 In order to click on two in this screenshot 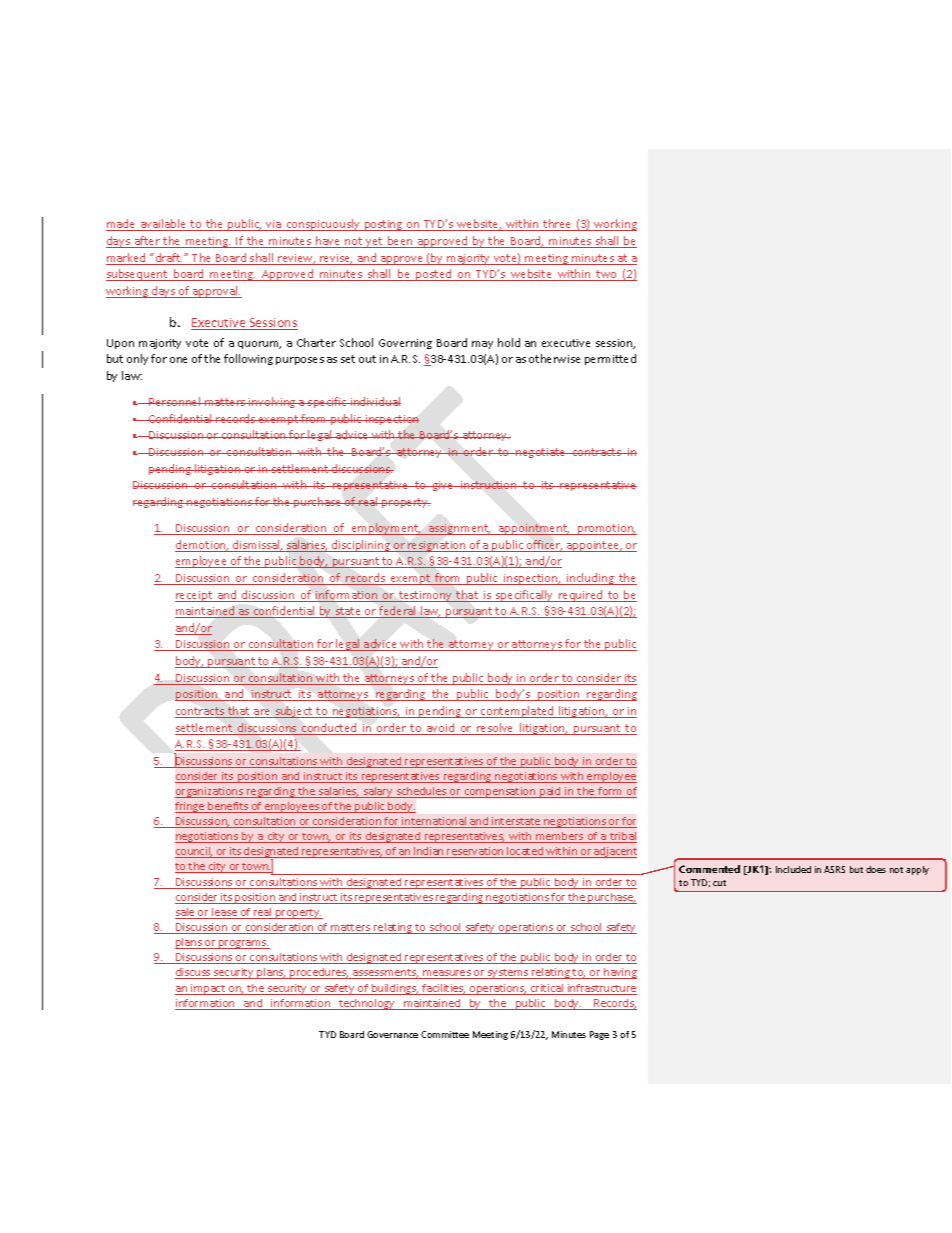, I will do `click(607, 275)`.
